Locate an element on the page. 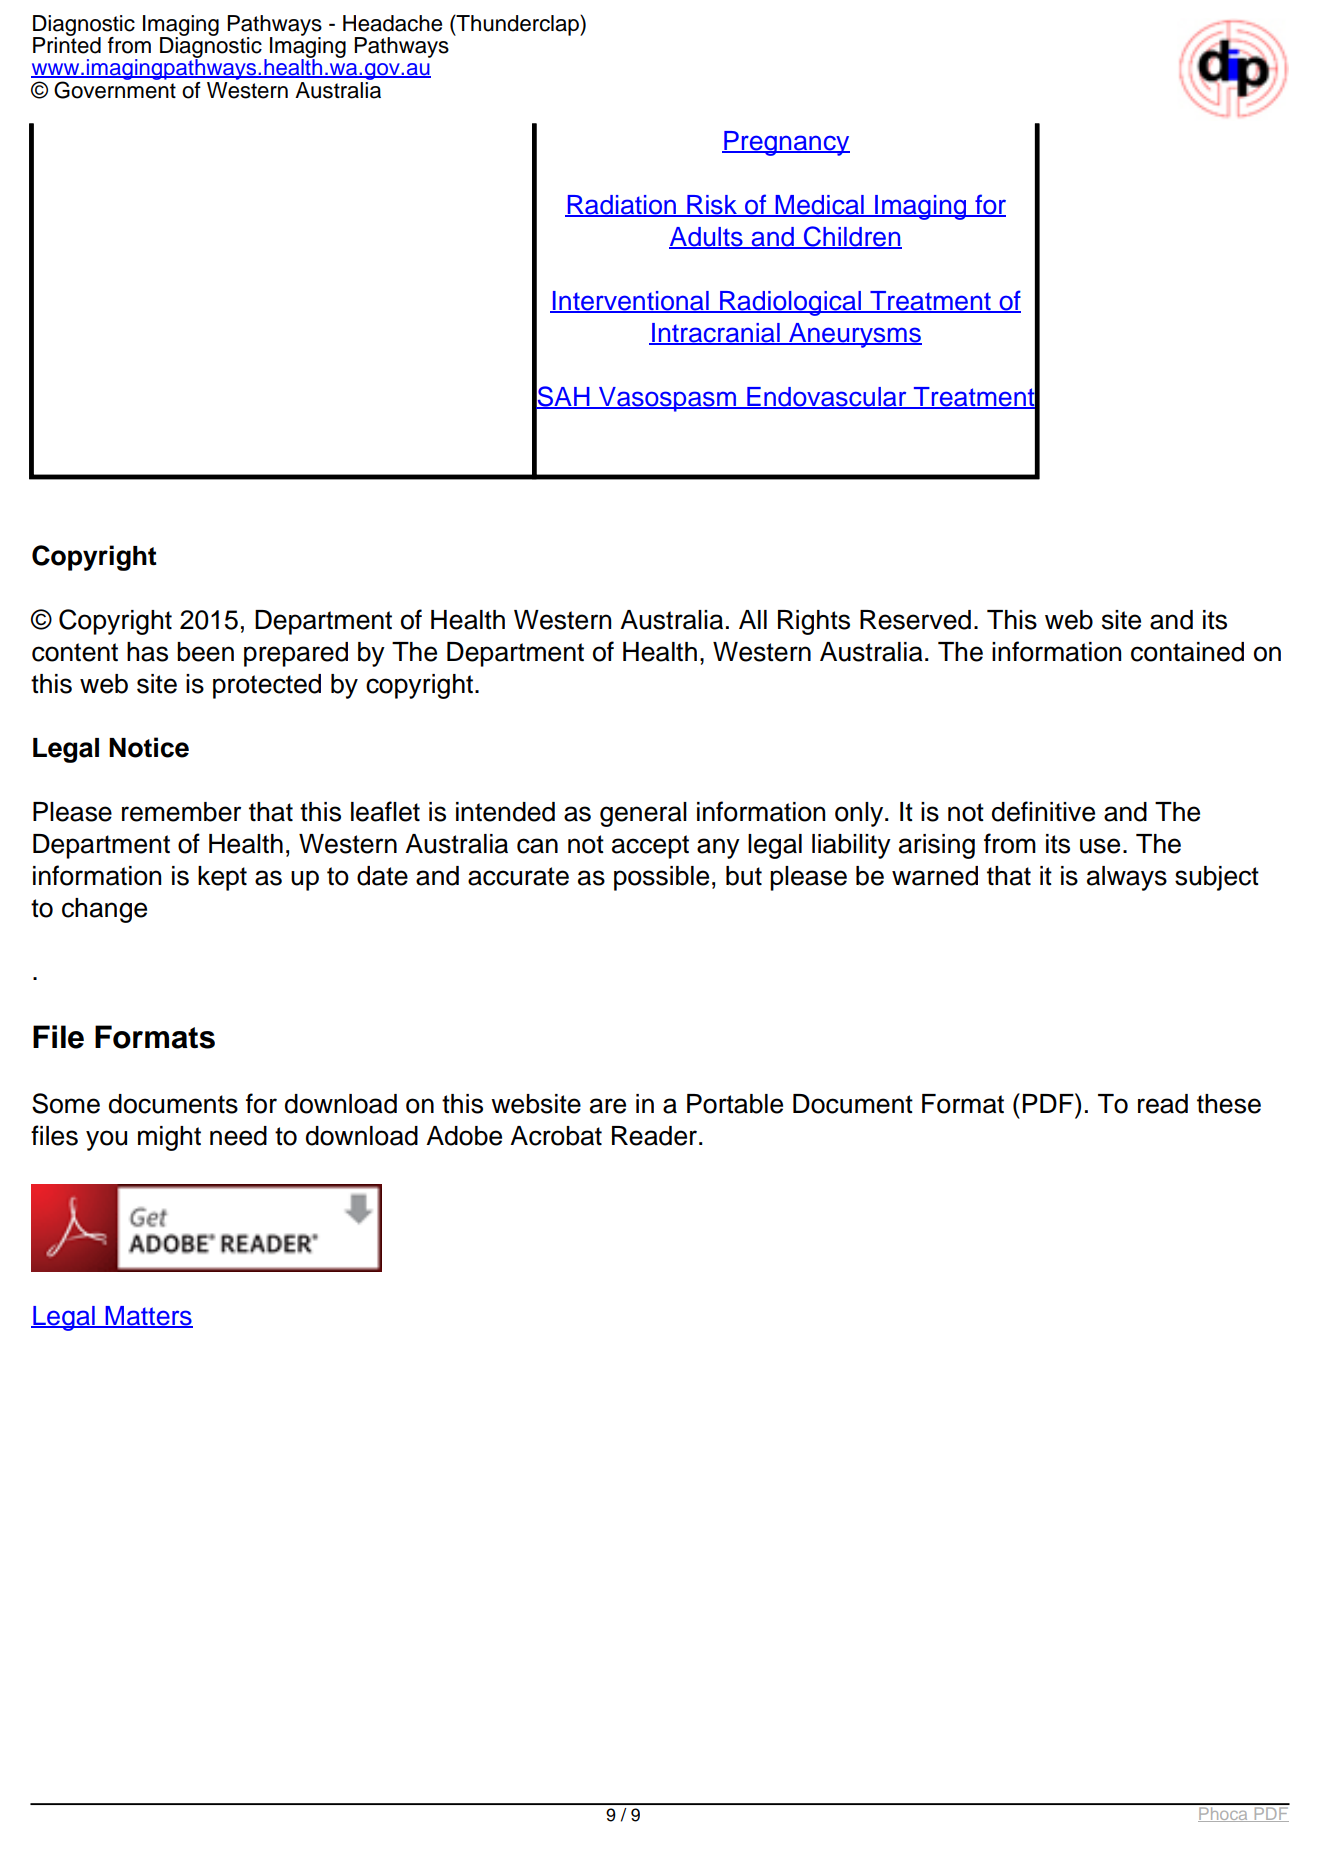  Pregnancy is located at coordinates (786, 143).
